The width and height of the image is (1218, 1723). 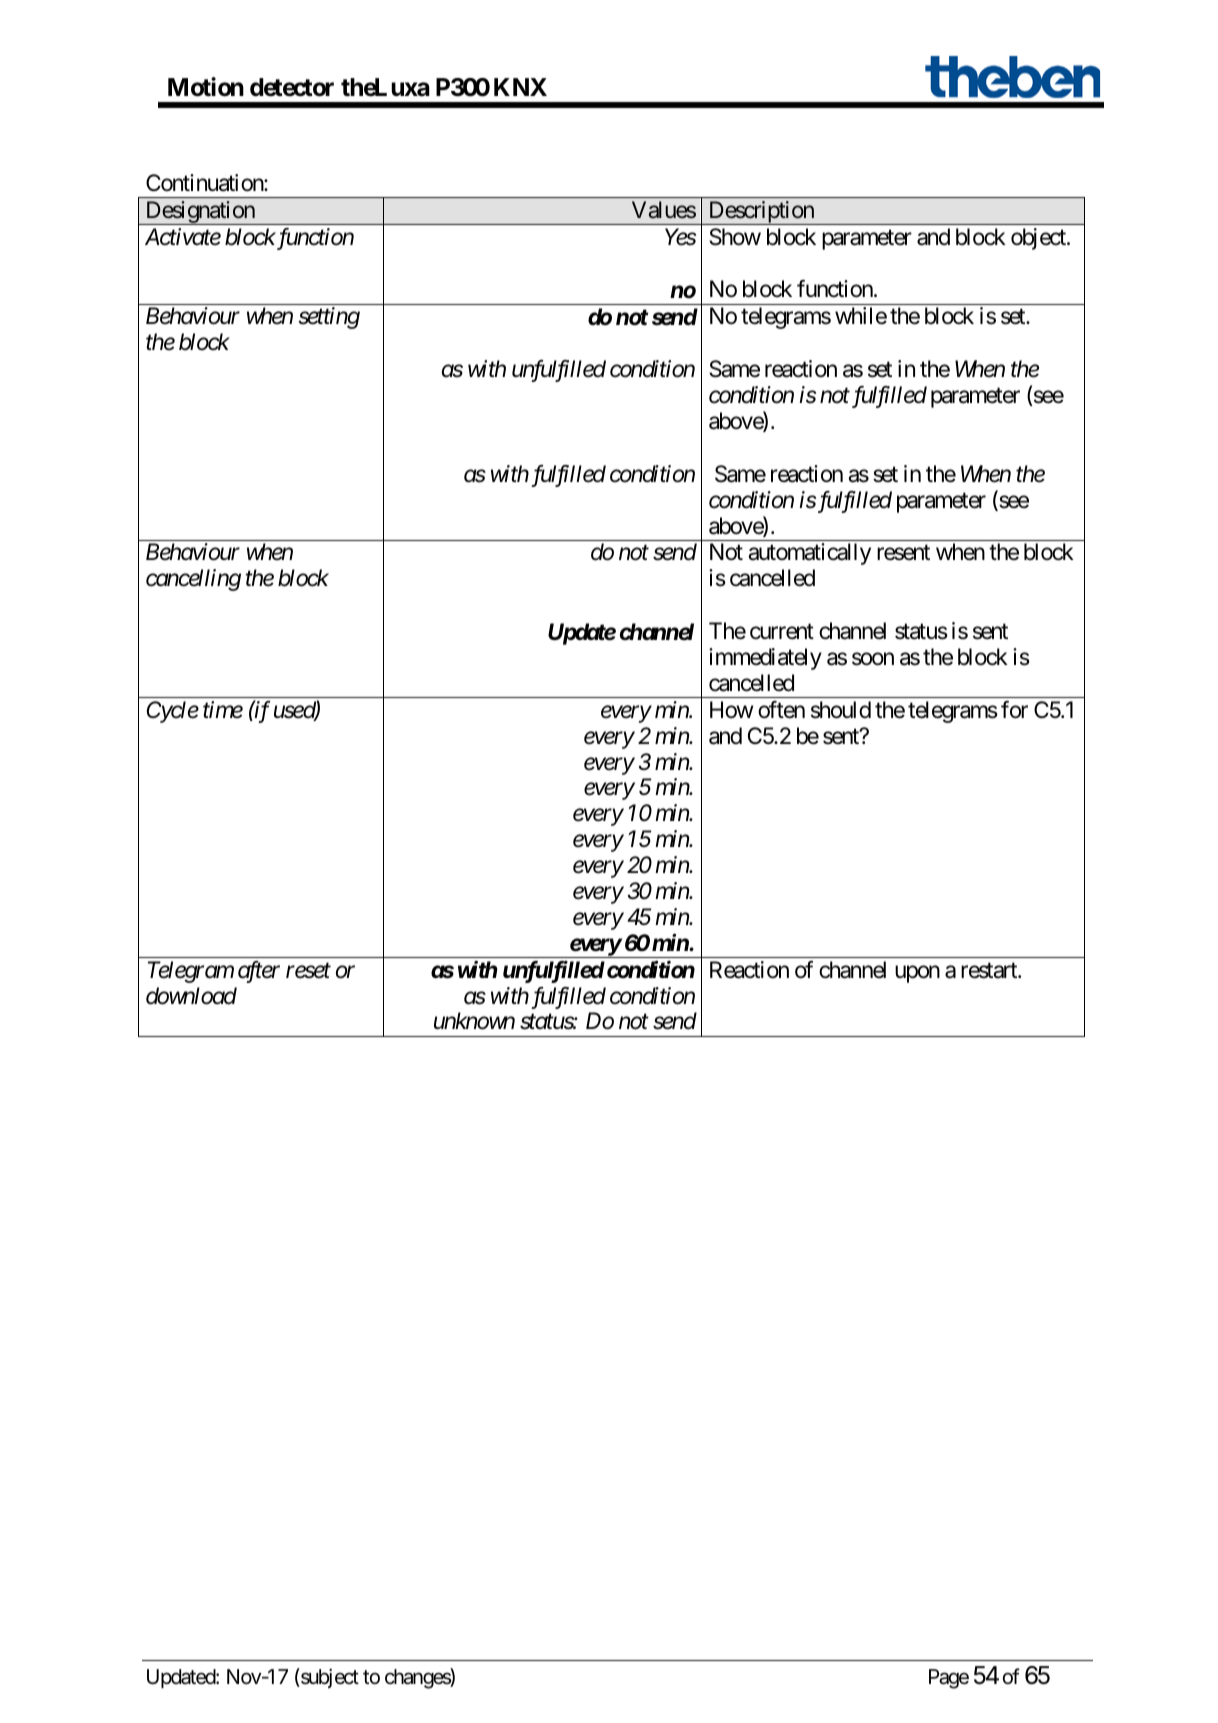 I want to click on object, so click(x=1039, y=239).
